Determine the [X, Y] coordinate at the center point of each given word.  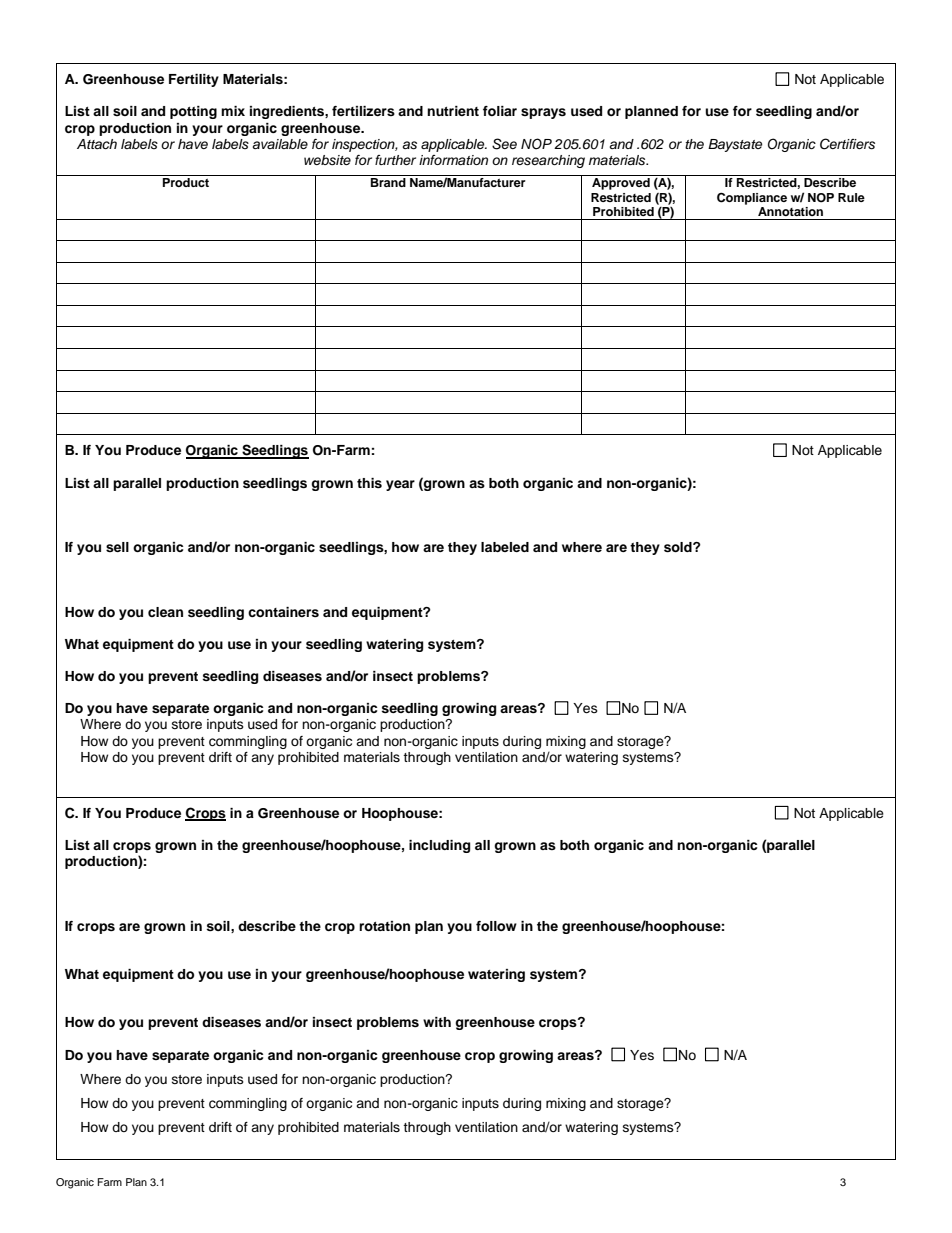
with [437, 1022]
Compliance [752, 199]
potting [193, 112]
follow [496, 926]
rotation [384, 926]
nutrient [453, 111]
